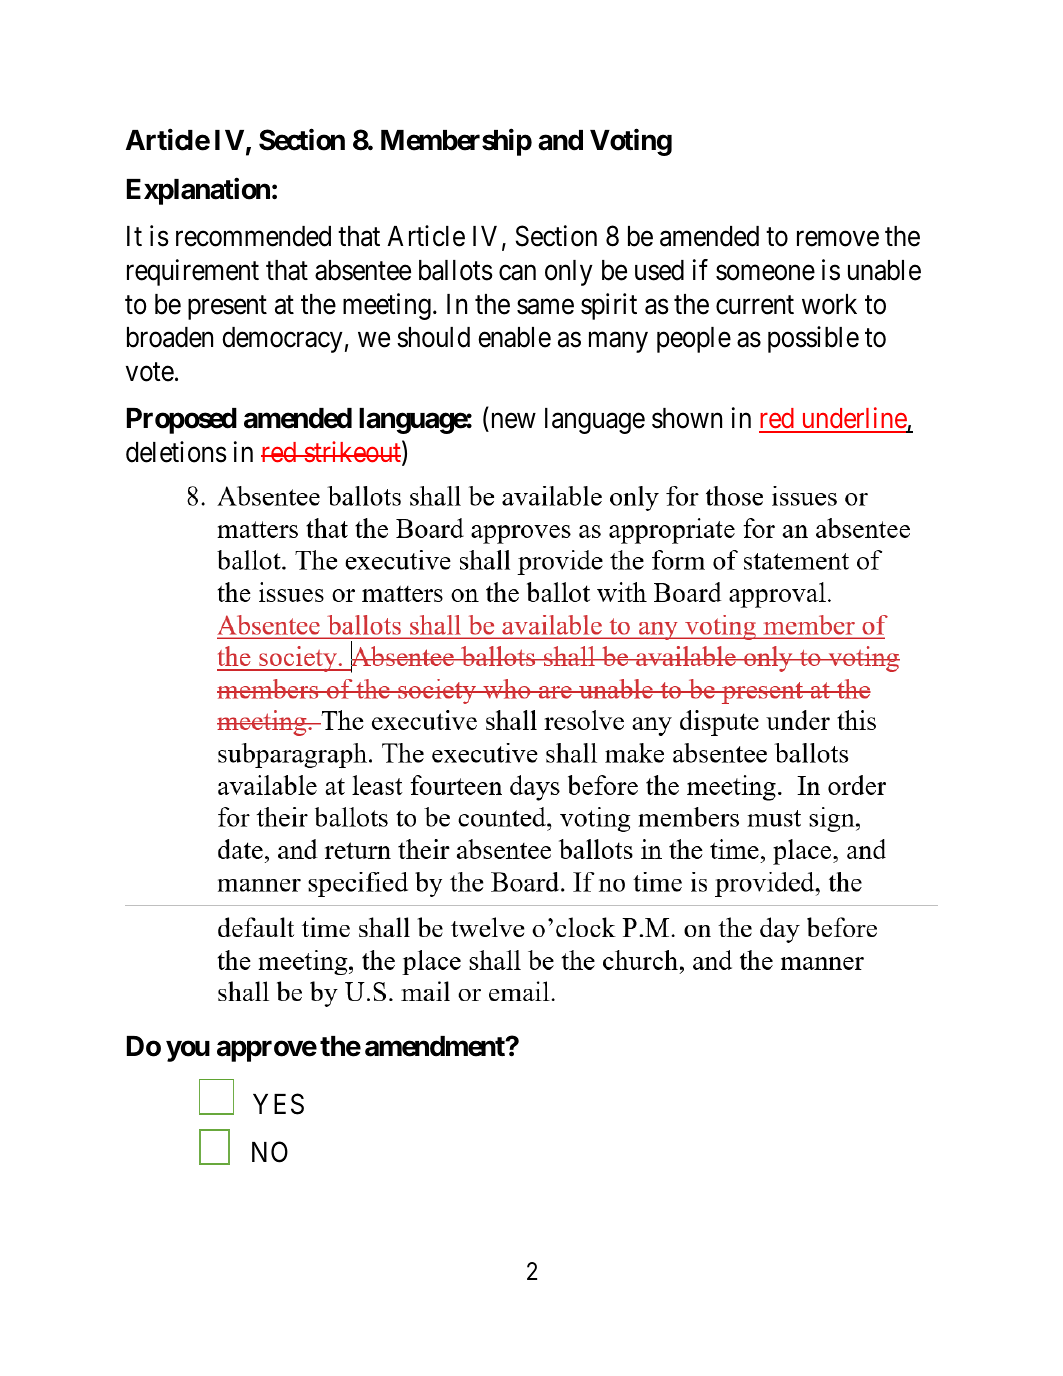 The height and width of the screenshot is (1376, 1063). What do you see at coordinates (514, 421) in the screenshot?
I see `new` at bounding box center [514, 421].
